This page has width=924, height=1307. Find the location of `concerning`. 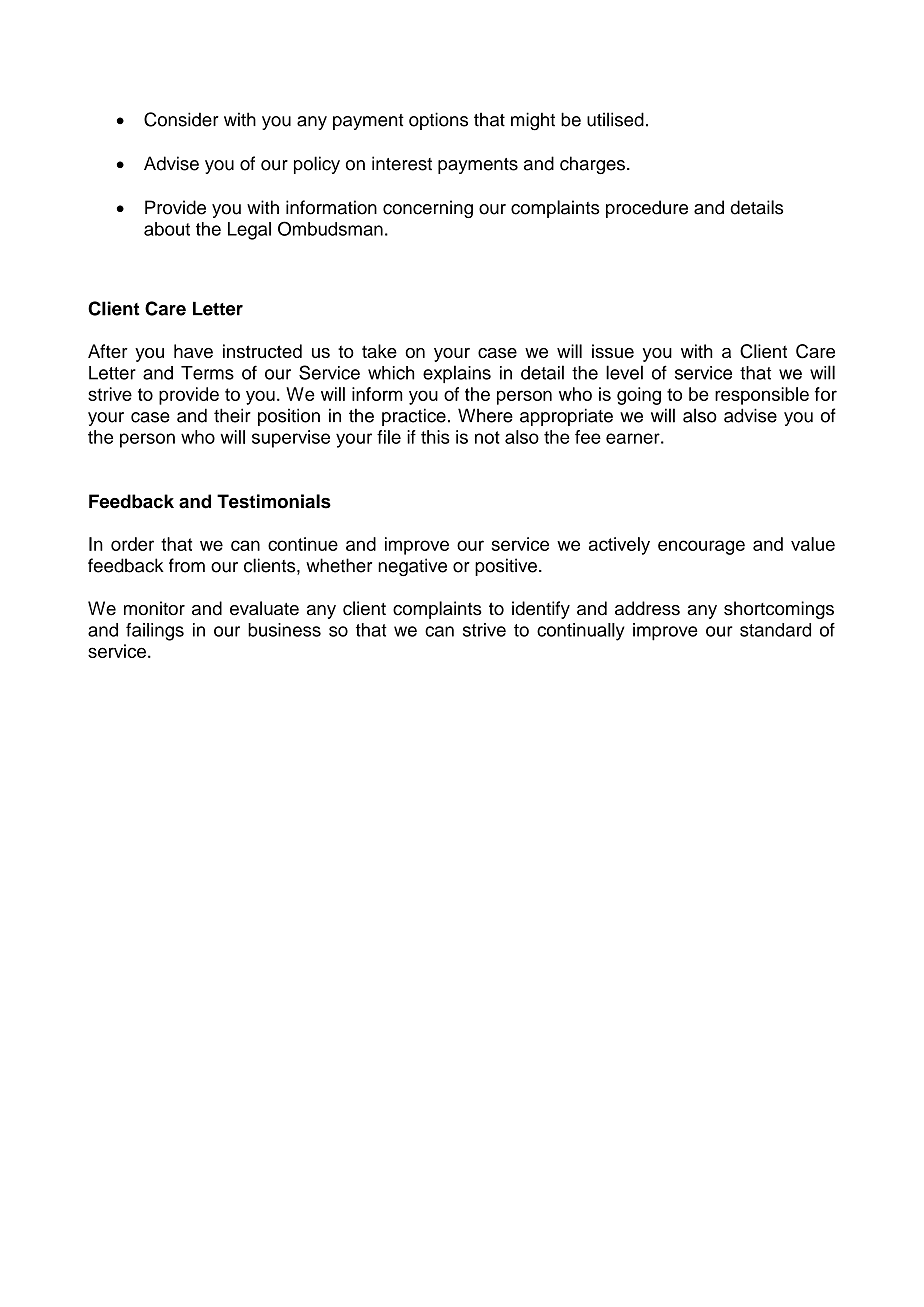

concerning is located at coordinates (428, 209).
